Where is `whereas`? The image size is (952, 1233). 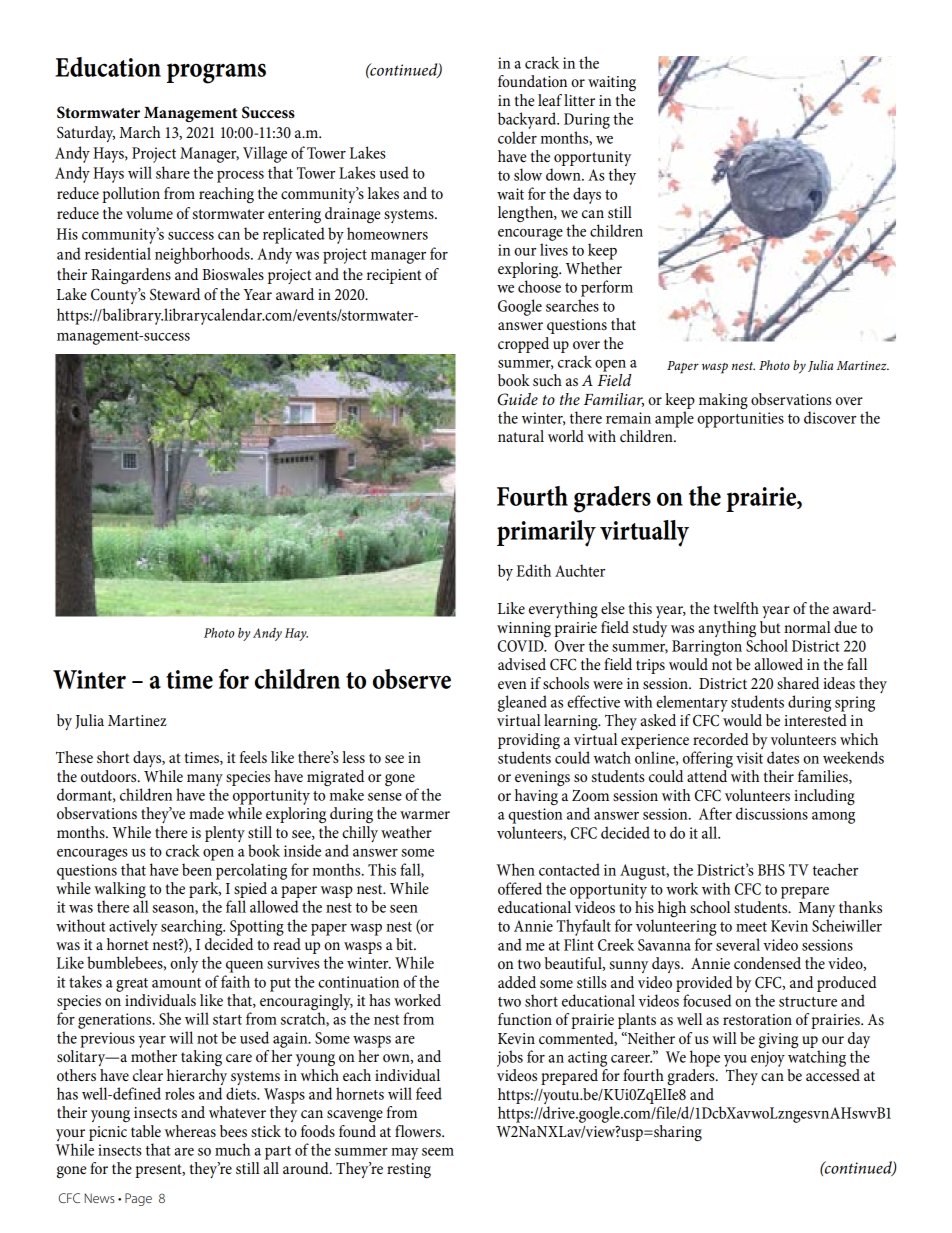
whereas is located at coordinates (190, 1131).
